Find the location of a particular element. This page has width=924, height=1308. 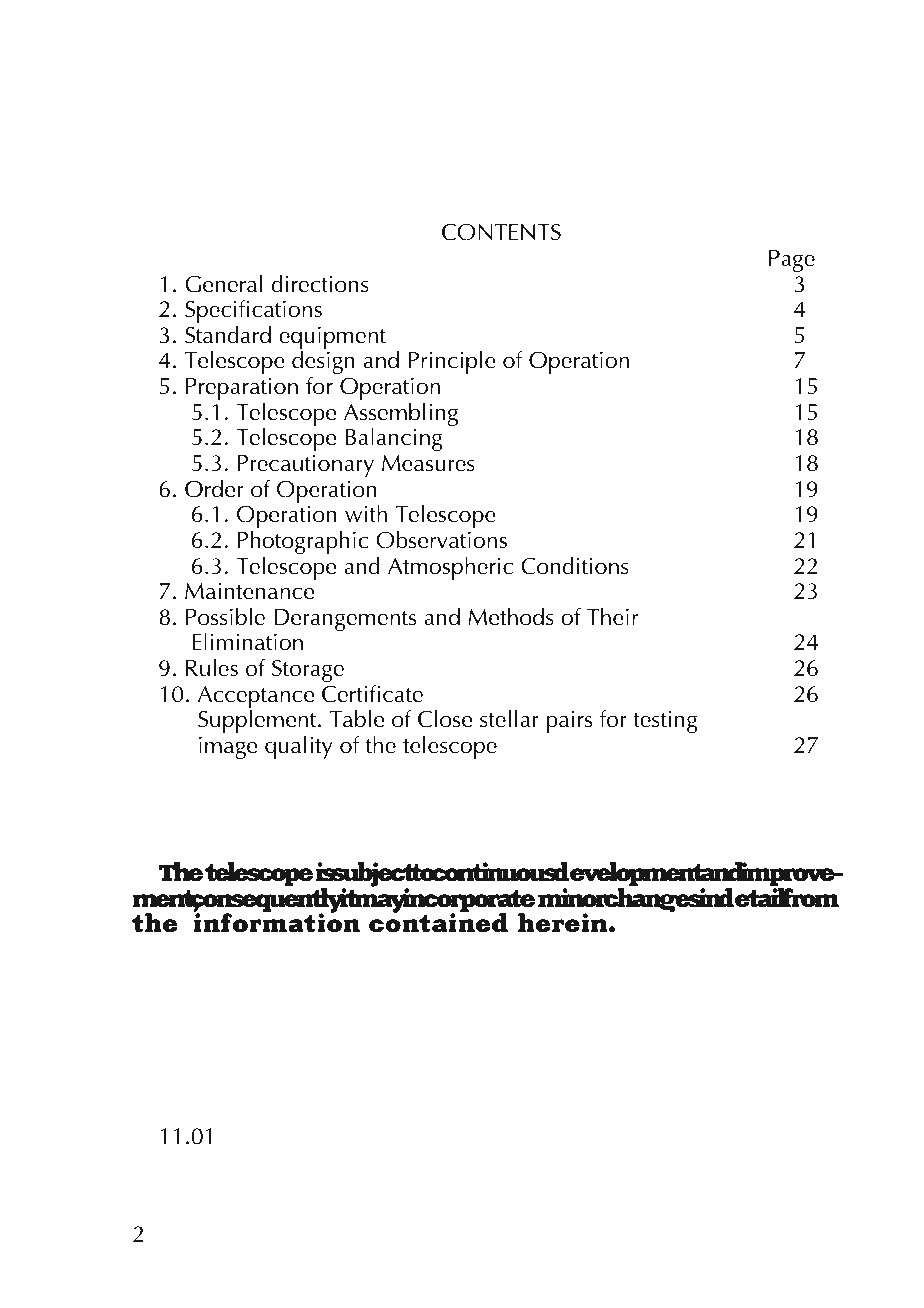

General is located at coordinates (223, 283).
